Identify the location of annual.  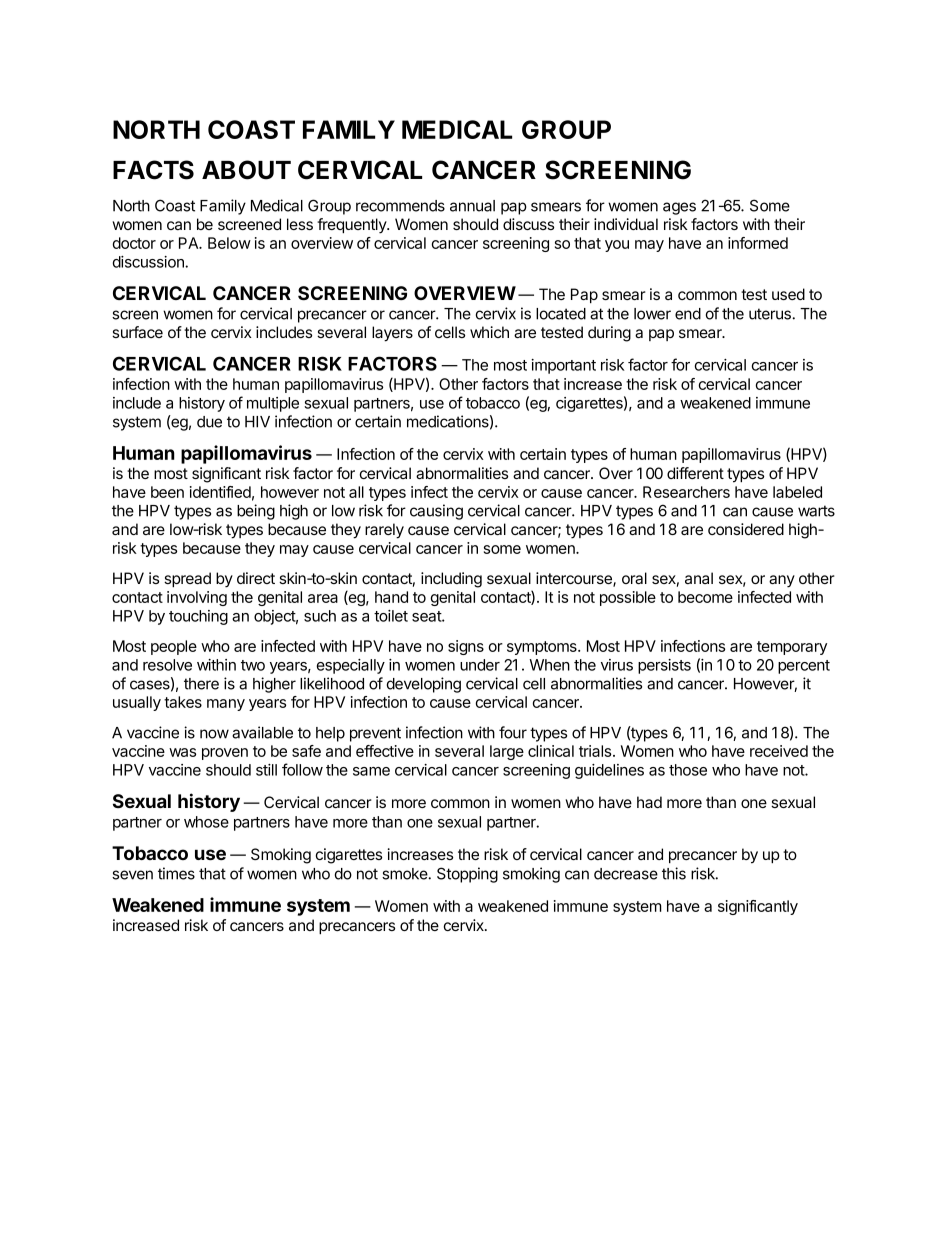
(472, 206).
